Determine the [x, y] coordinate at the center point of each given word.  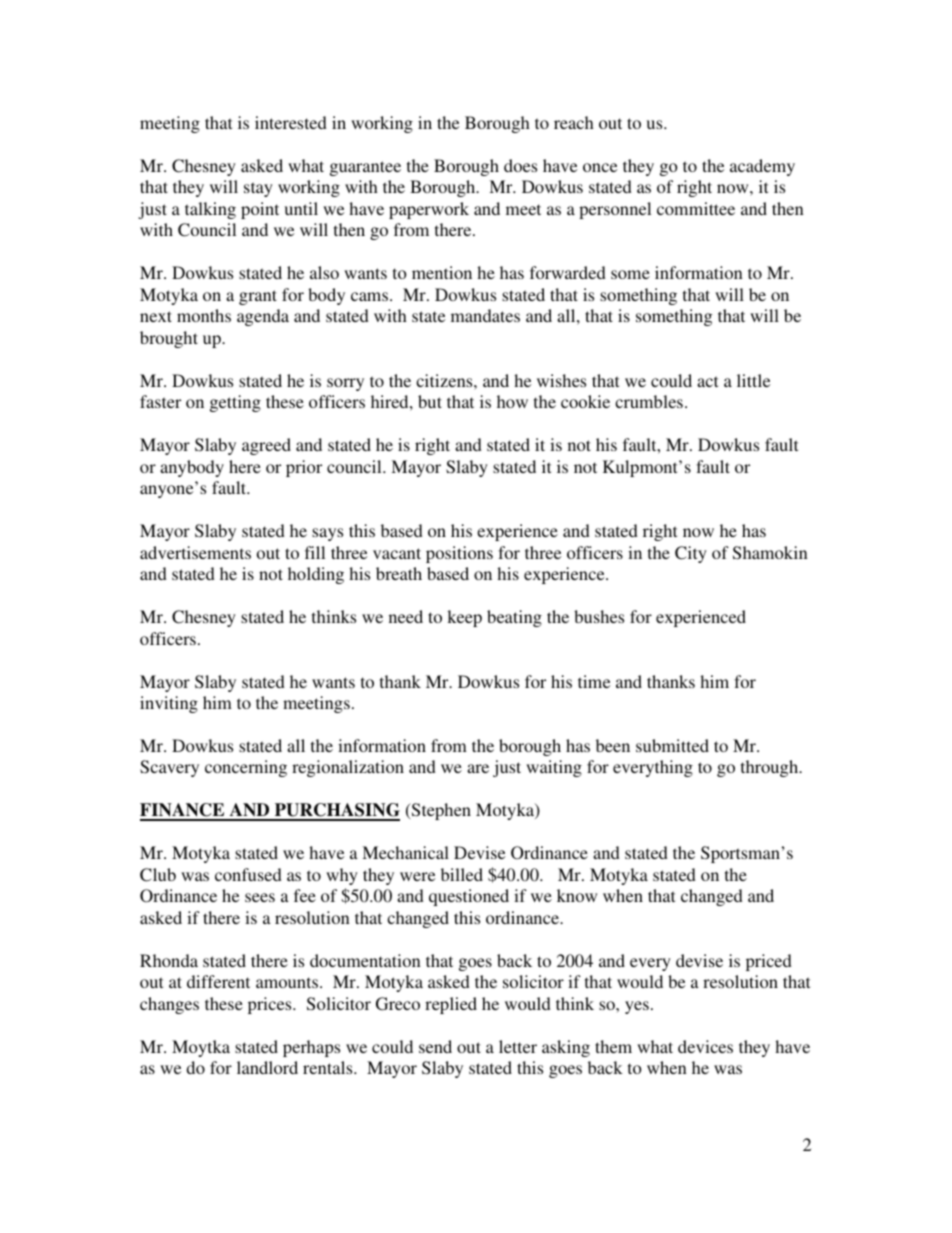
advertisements [195, 552]
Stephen [440, 811]
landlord [267, 1067]
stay [258, 189]
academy [762, 167]
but [430, 401]
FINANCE [183, 811]
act [707, 381]
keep [464, 618]
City [691, 554]
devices [705, 1046]
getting [235, 403]
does [520, 165]
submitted [672, 745]
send [435, 1046]
